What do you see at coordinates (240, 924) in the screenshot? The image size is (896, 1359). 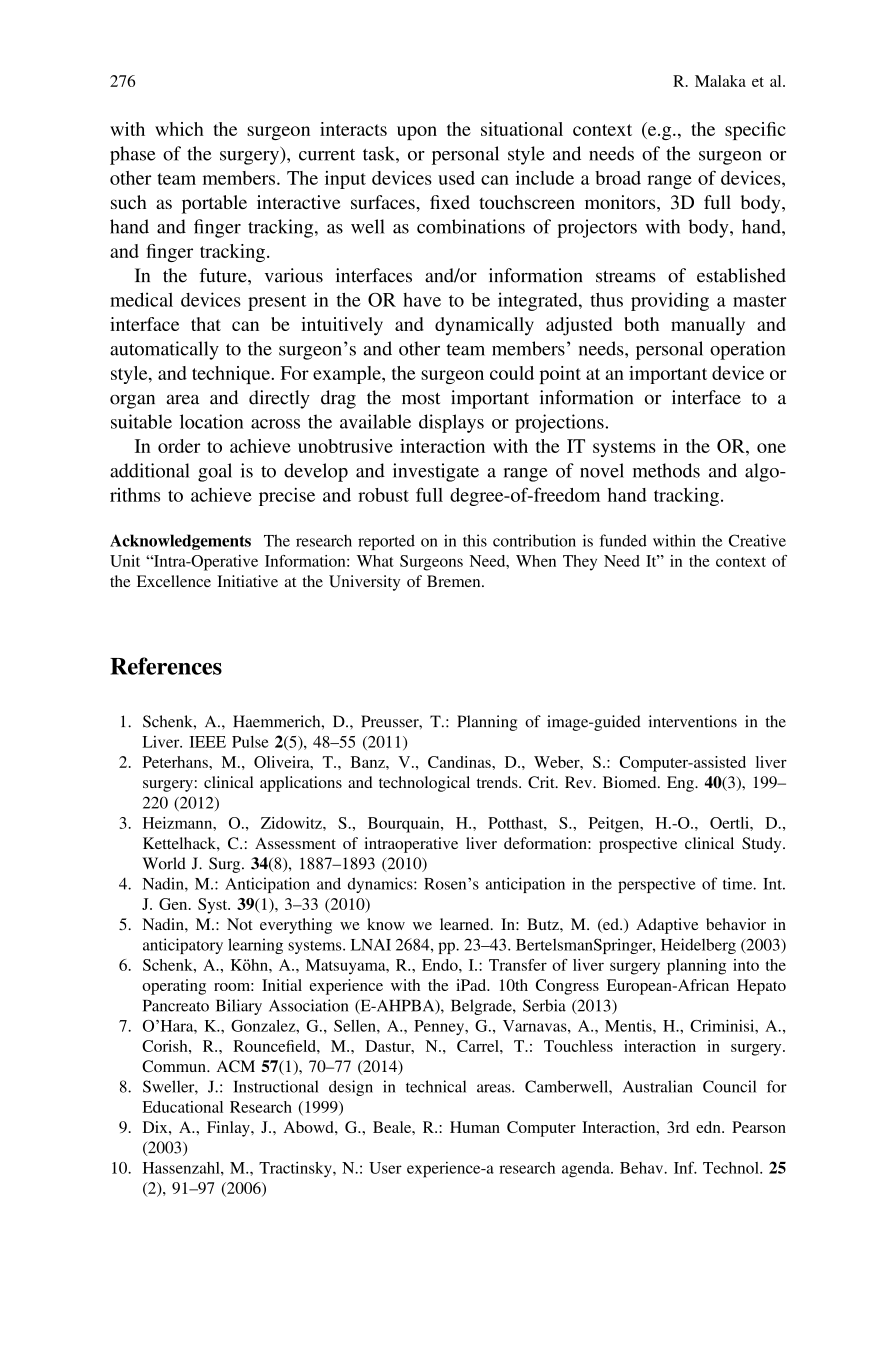 I see `Not` at bounding box center [240, 924].
